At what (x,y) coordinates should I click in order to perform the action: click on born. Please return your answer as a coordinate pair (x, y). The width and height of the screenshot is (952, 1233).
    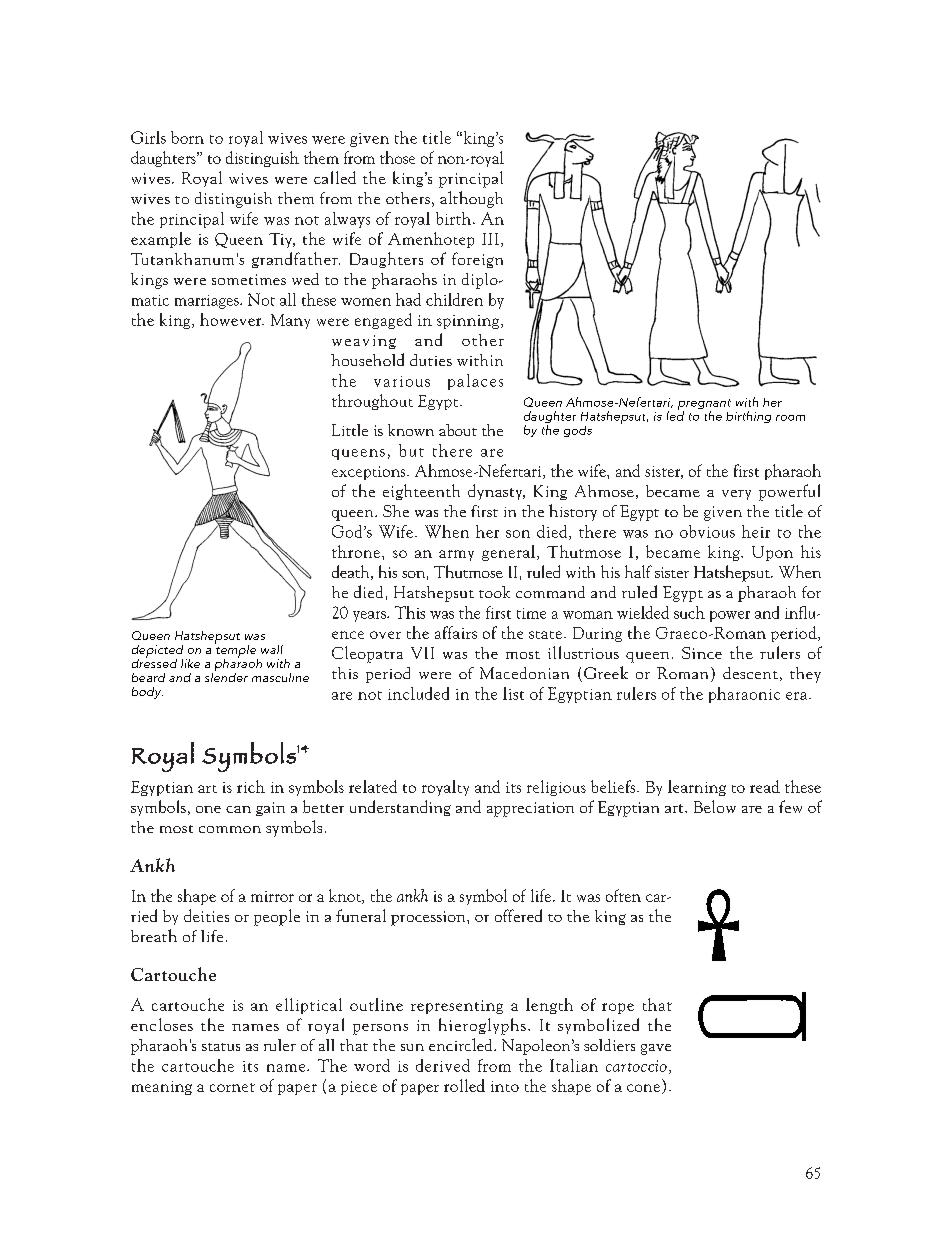
    Looking at the image, I should click on (187, 137).
